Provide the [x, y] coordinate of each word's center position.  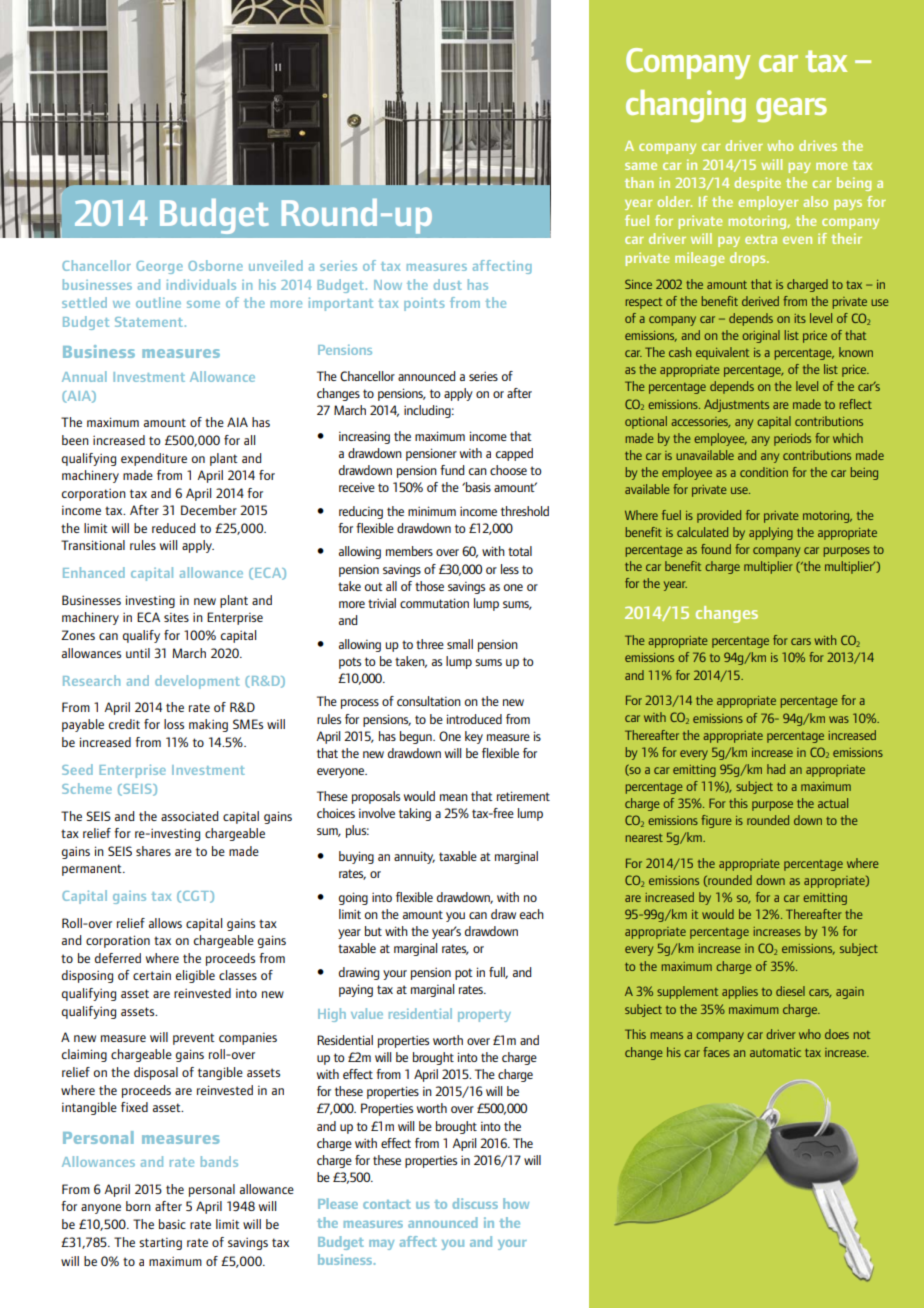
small [460, 644]
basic [172, 1224]
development [197, 682]
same [641, 166]
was [839, 719]
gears [791, 110]
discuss [475, 1203]
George [159, 267]
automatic [775, 1052]
